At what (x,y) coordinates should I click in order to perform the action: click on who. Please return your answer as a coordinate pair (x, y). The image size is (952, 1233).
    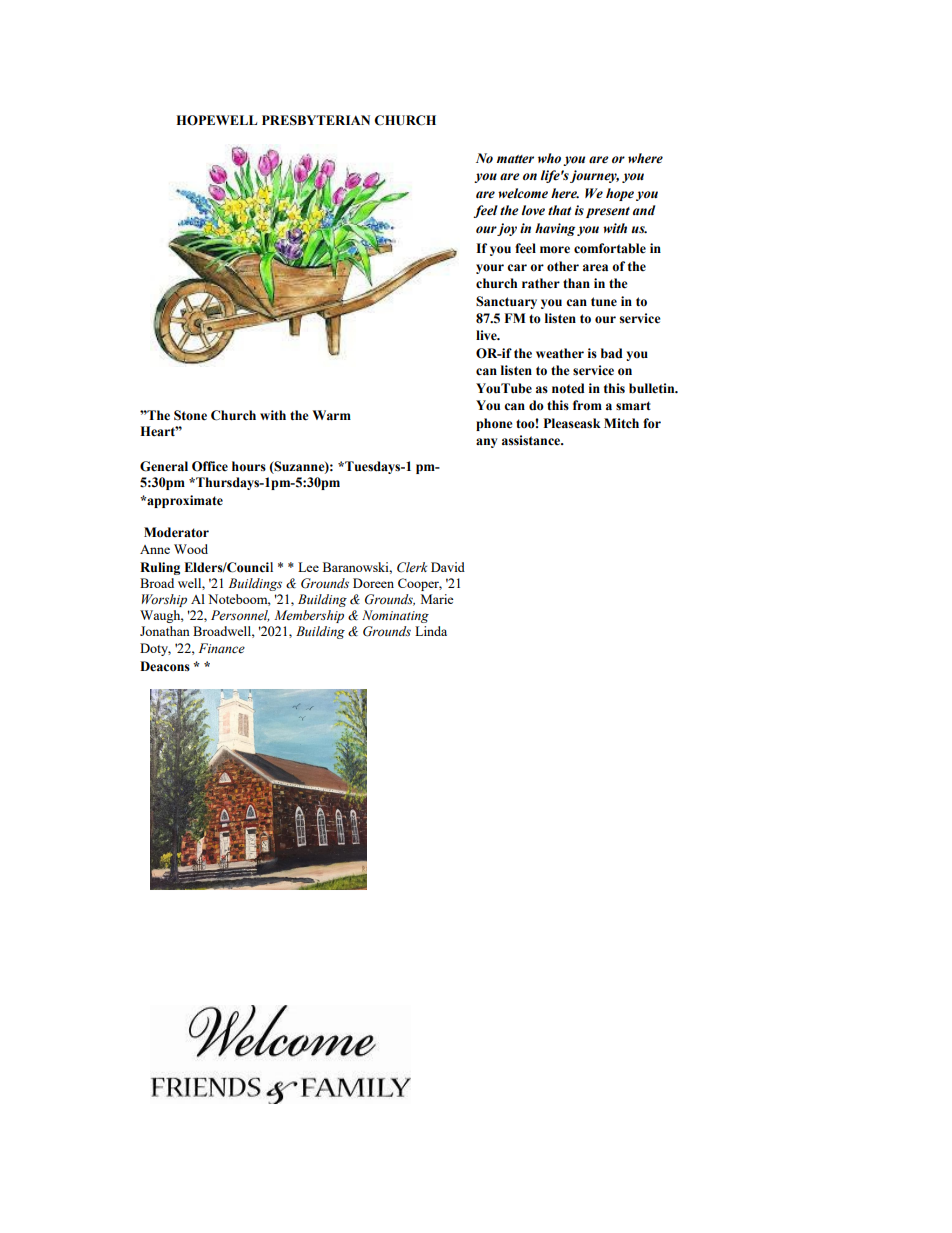
    Looking at the image, I should click on (549, 158).
